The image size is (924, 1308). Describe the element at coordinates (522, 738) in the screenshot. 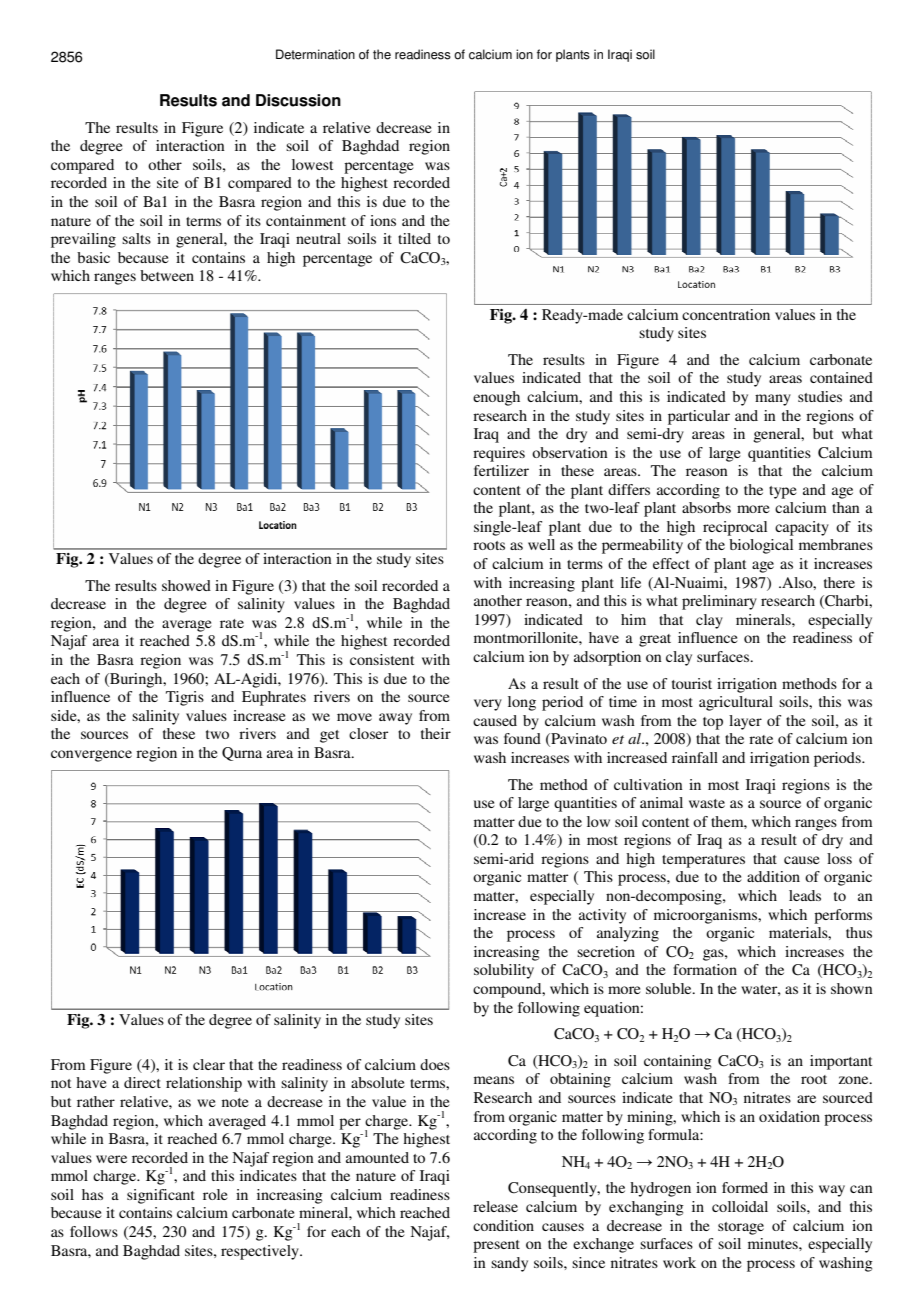

I see `found` at that location.
